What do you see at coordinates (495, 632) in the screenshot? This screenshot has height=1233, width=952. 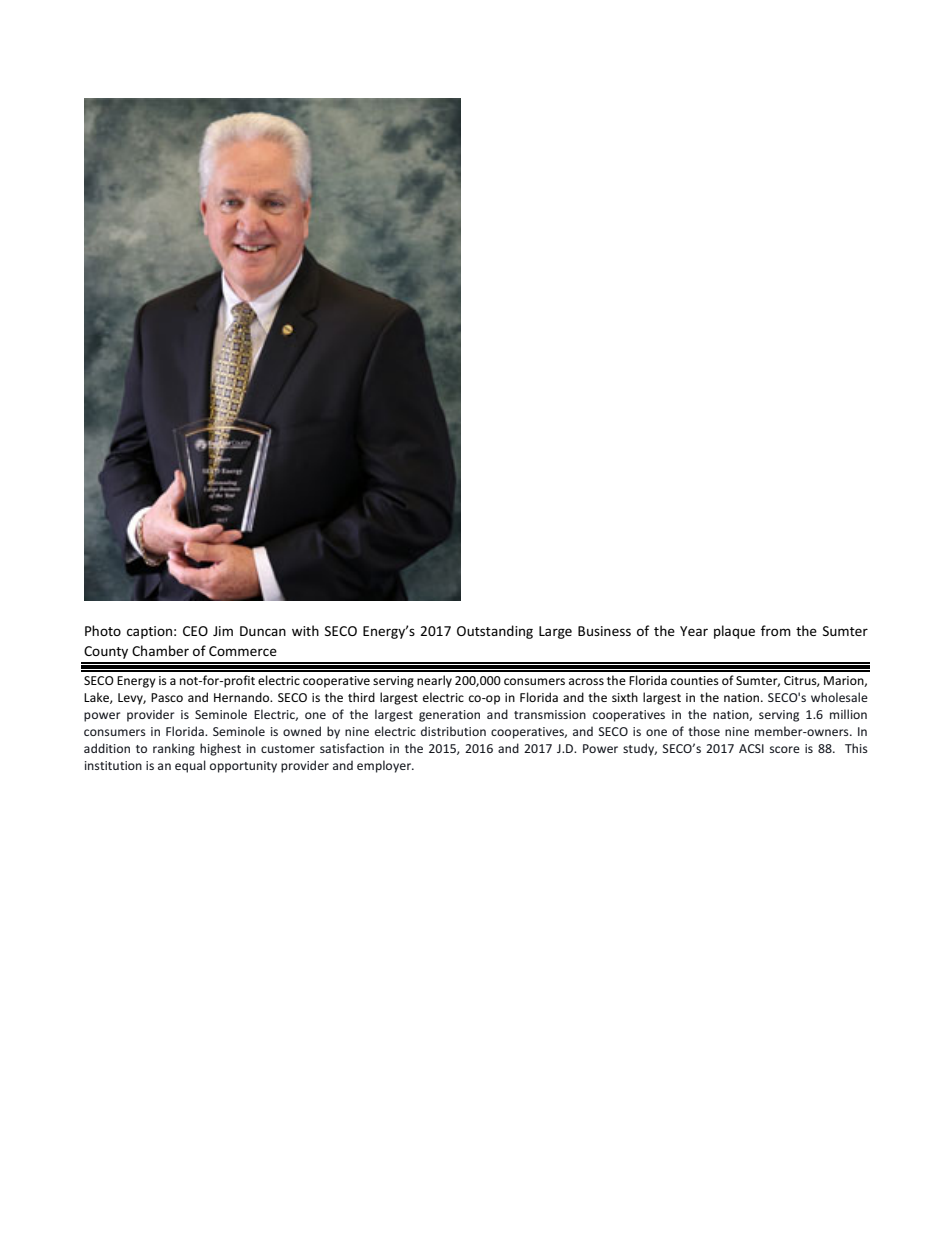 I see `Outstanding` at bounding box center [495, 632].
